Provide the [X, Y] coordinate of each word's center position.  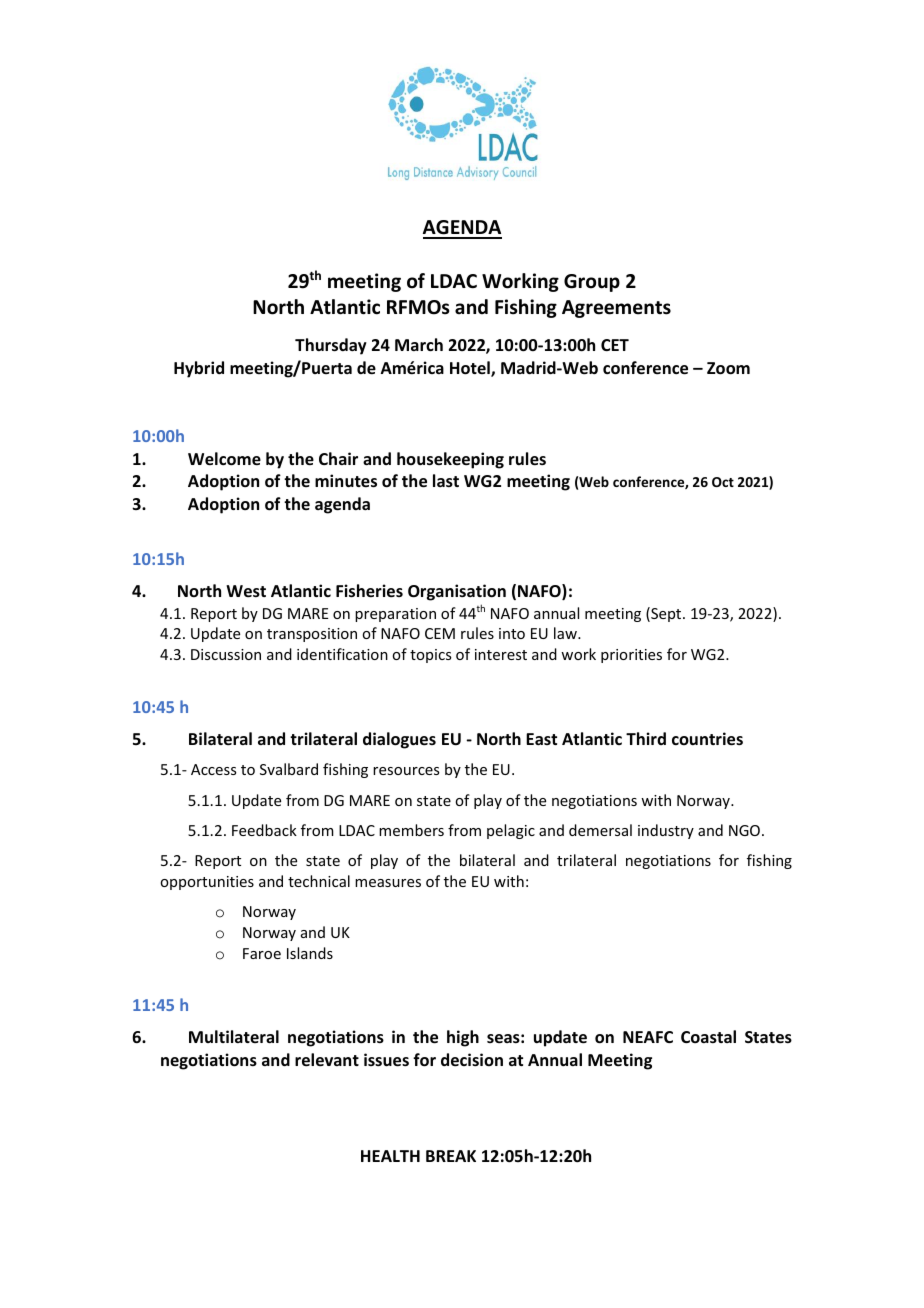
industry [666, 831]
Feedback [264, 830]
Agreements [616, 309]
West [246, 591]
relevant [327, 1060]
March [419, 344]
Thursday [331, 346]
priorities [631, 656]
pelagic [511, 831]
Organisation [457, 592]
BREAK [451, 1156]
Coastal [708, 1037]
